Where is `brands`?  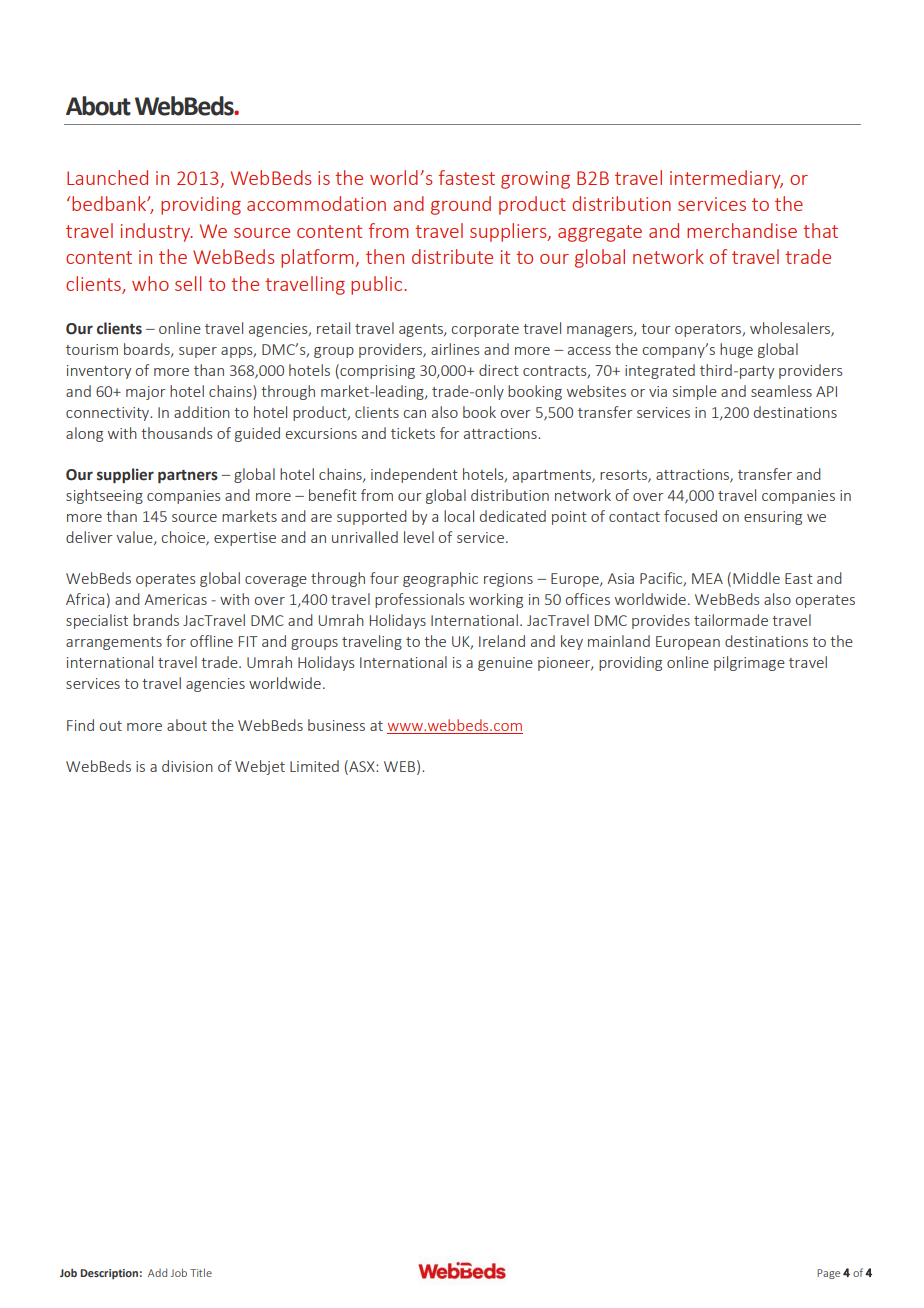 brands is located at coordinates (156, 620).
